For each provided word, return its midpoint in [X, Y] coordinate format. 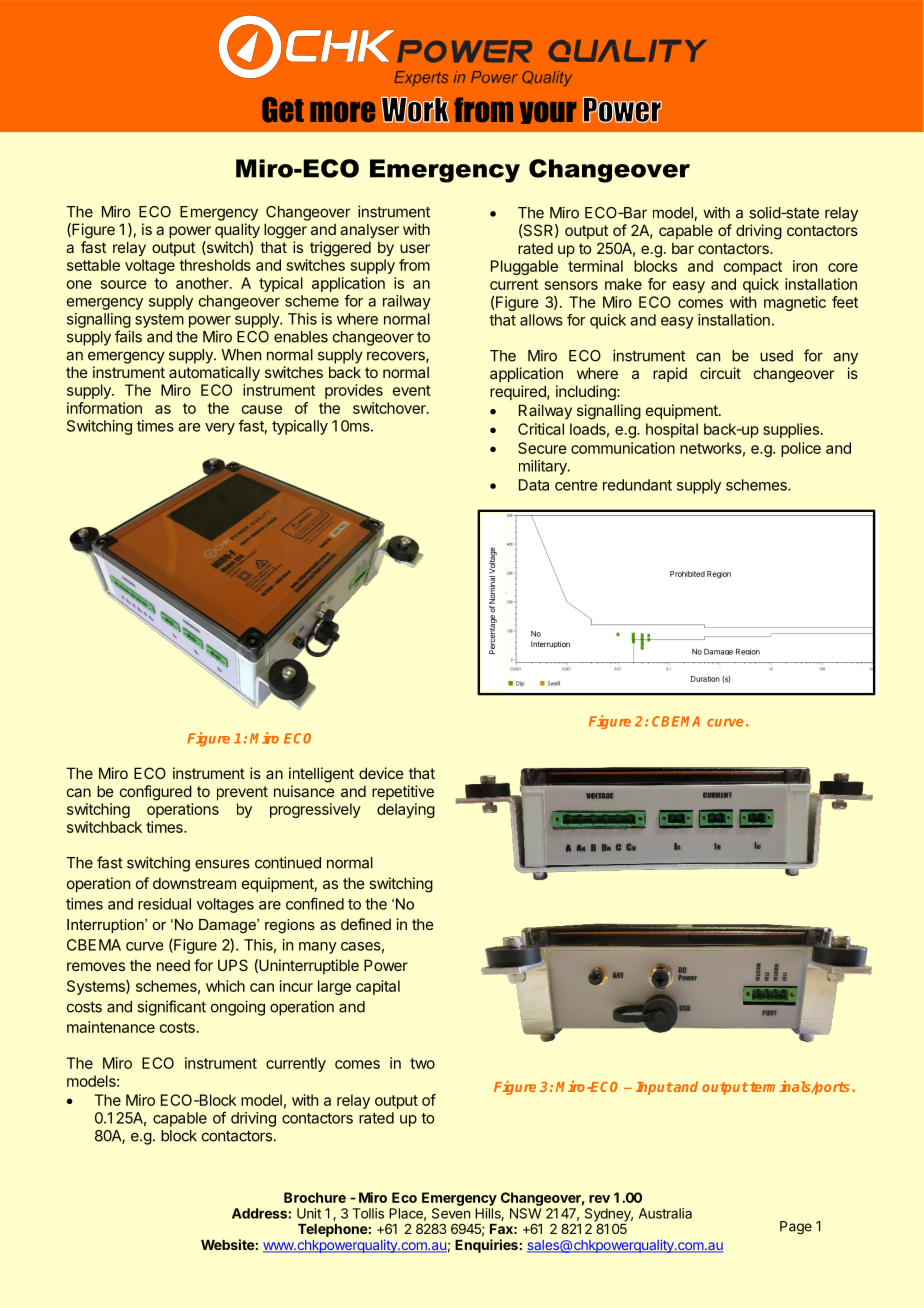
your [547, 112]
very [220, 429]
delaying [406, 810]
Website [228, 1244]
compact [753, 268]
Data [534, 485]
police [801, 449]
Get [283, 110]
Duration [705, 679]
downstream [194, 883]
